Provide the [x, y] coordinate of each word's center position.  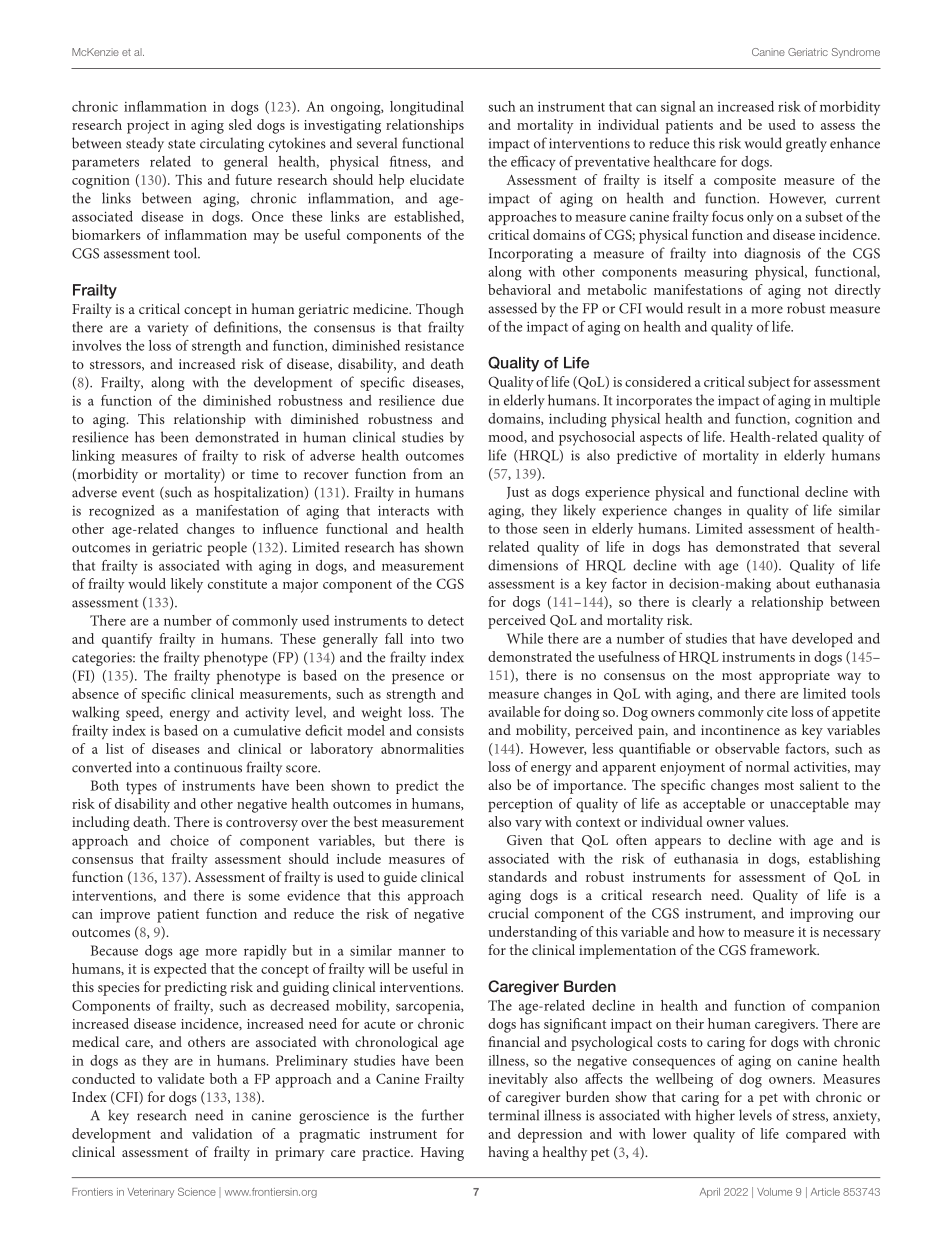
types [141, 788]
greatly [806, 144]
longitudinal [427, 108]
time [265, 474]
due [453, 400]
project [148, 127]
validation [222, 1133]
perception [520, 805]
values [768, 821]
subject [769, 383]
